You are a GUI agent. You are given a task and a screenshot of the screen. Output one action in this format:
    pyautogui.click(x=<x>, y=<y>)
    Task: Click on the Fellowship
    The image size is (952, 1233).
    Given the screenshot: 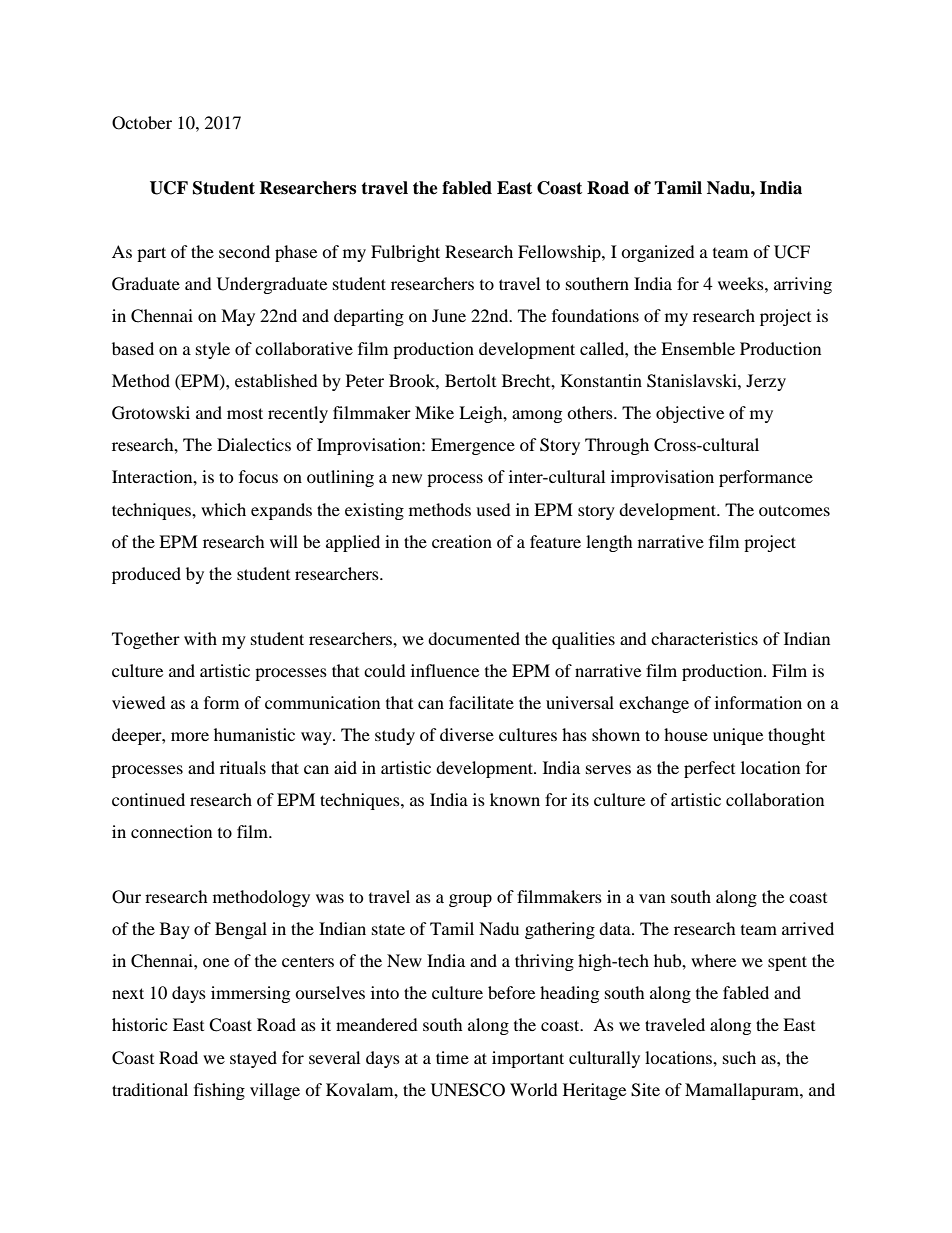 What is the action you would take?
    pyautogui.click(x=560, y=253)
